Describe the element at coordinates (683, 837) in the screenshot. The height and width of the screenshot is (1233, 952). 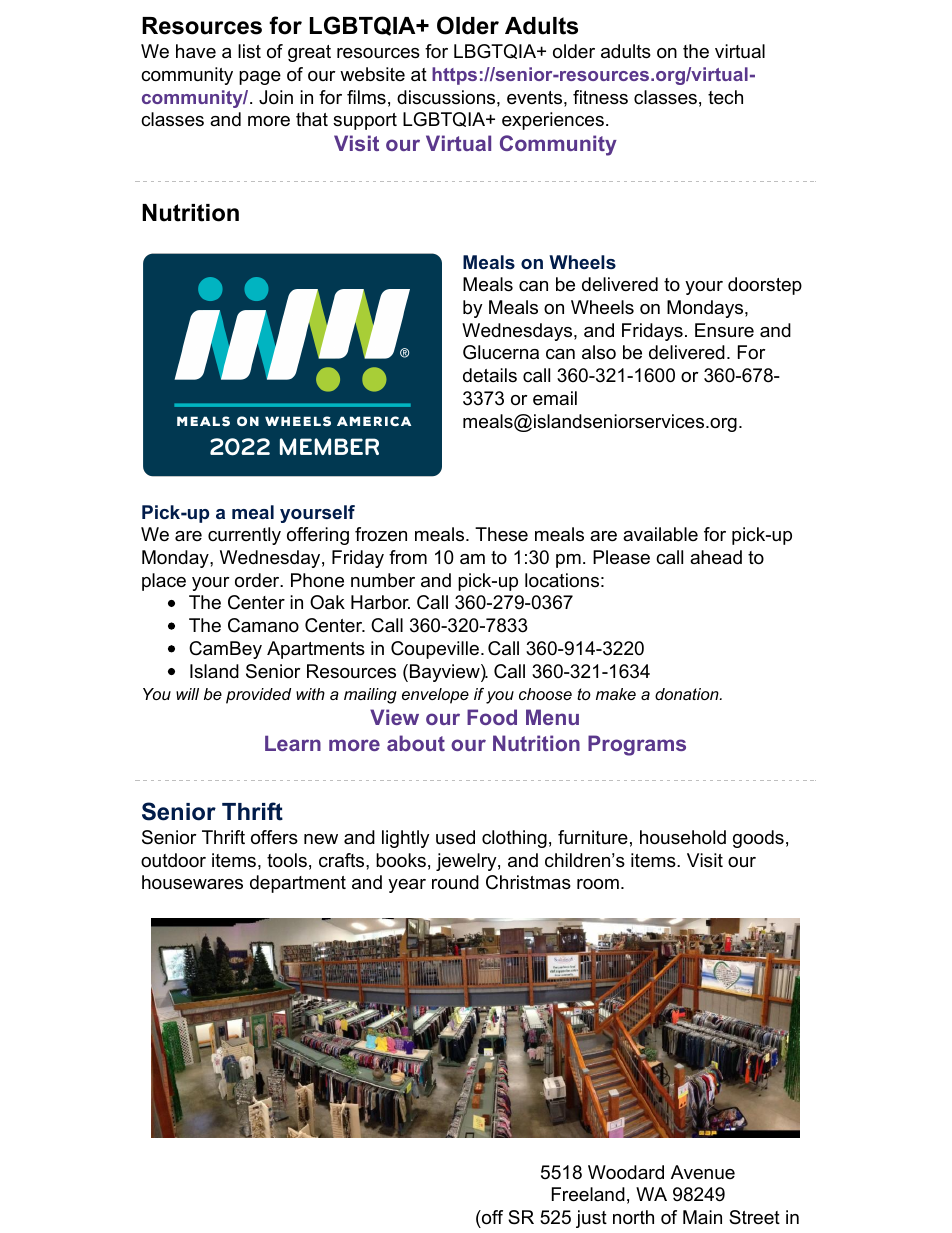
I see `household` at that location.
